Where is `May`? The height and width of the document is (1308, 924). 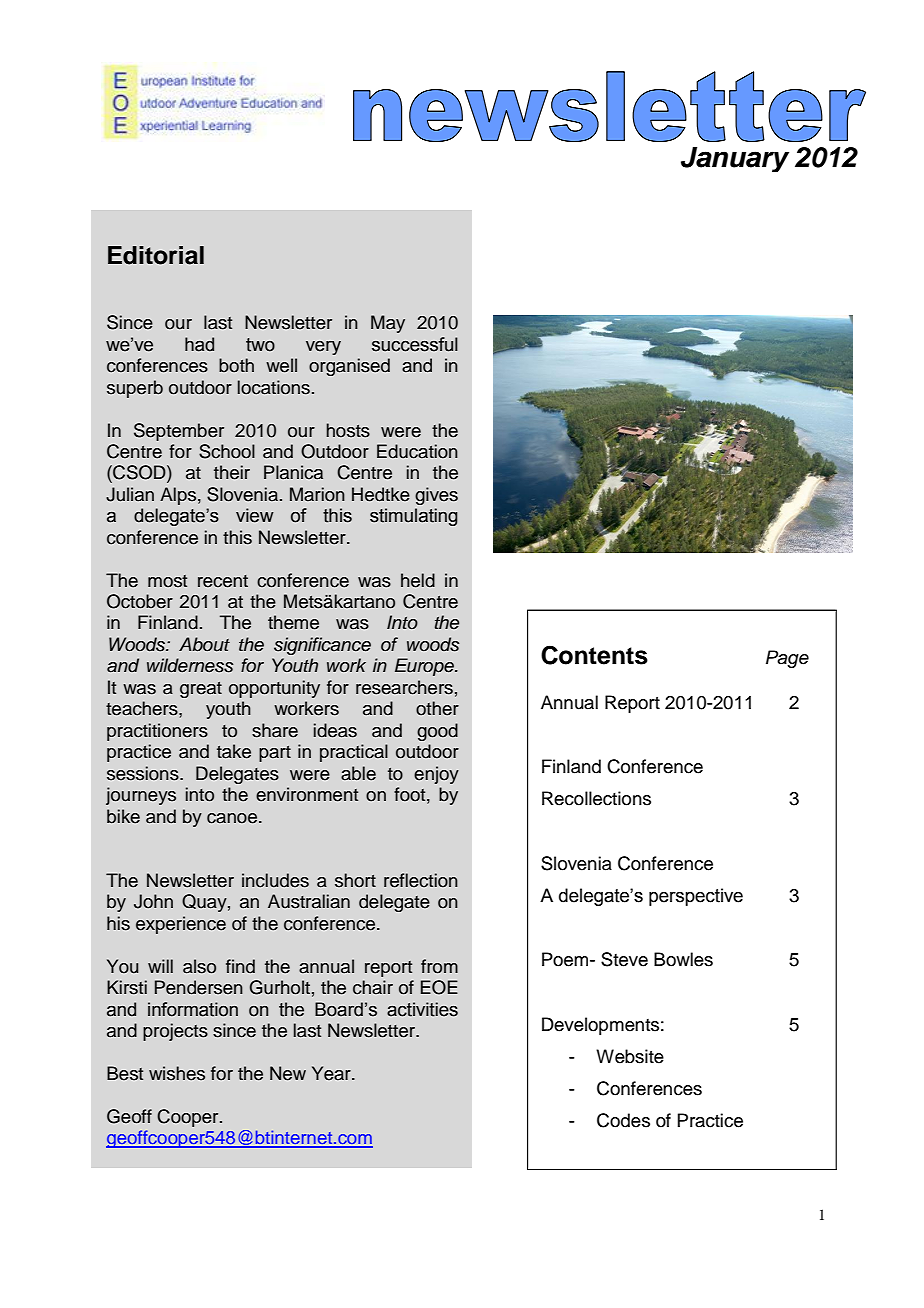
May is located at coordinates (388, 324).
